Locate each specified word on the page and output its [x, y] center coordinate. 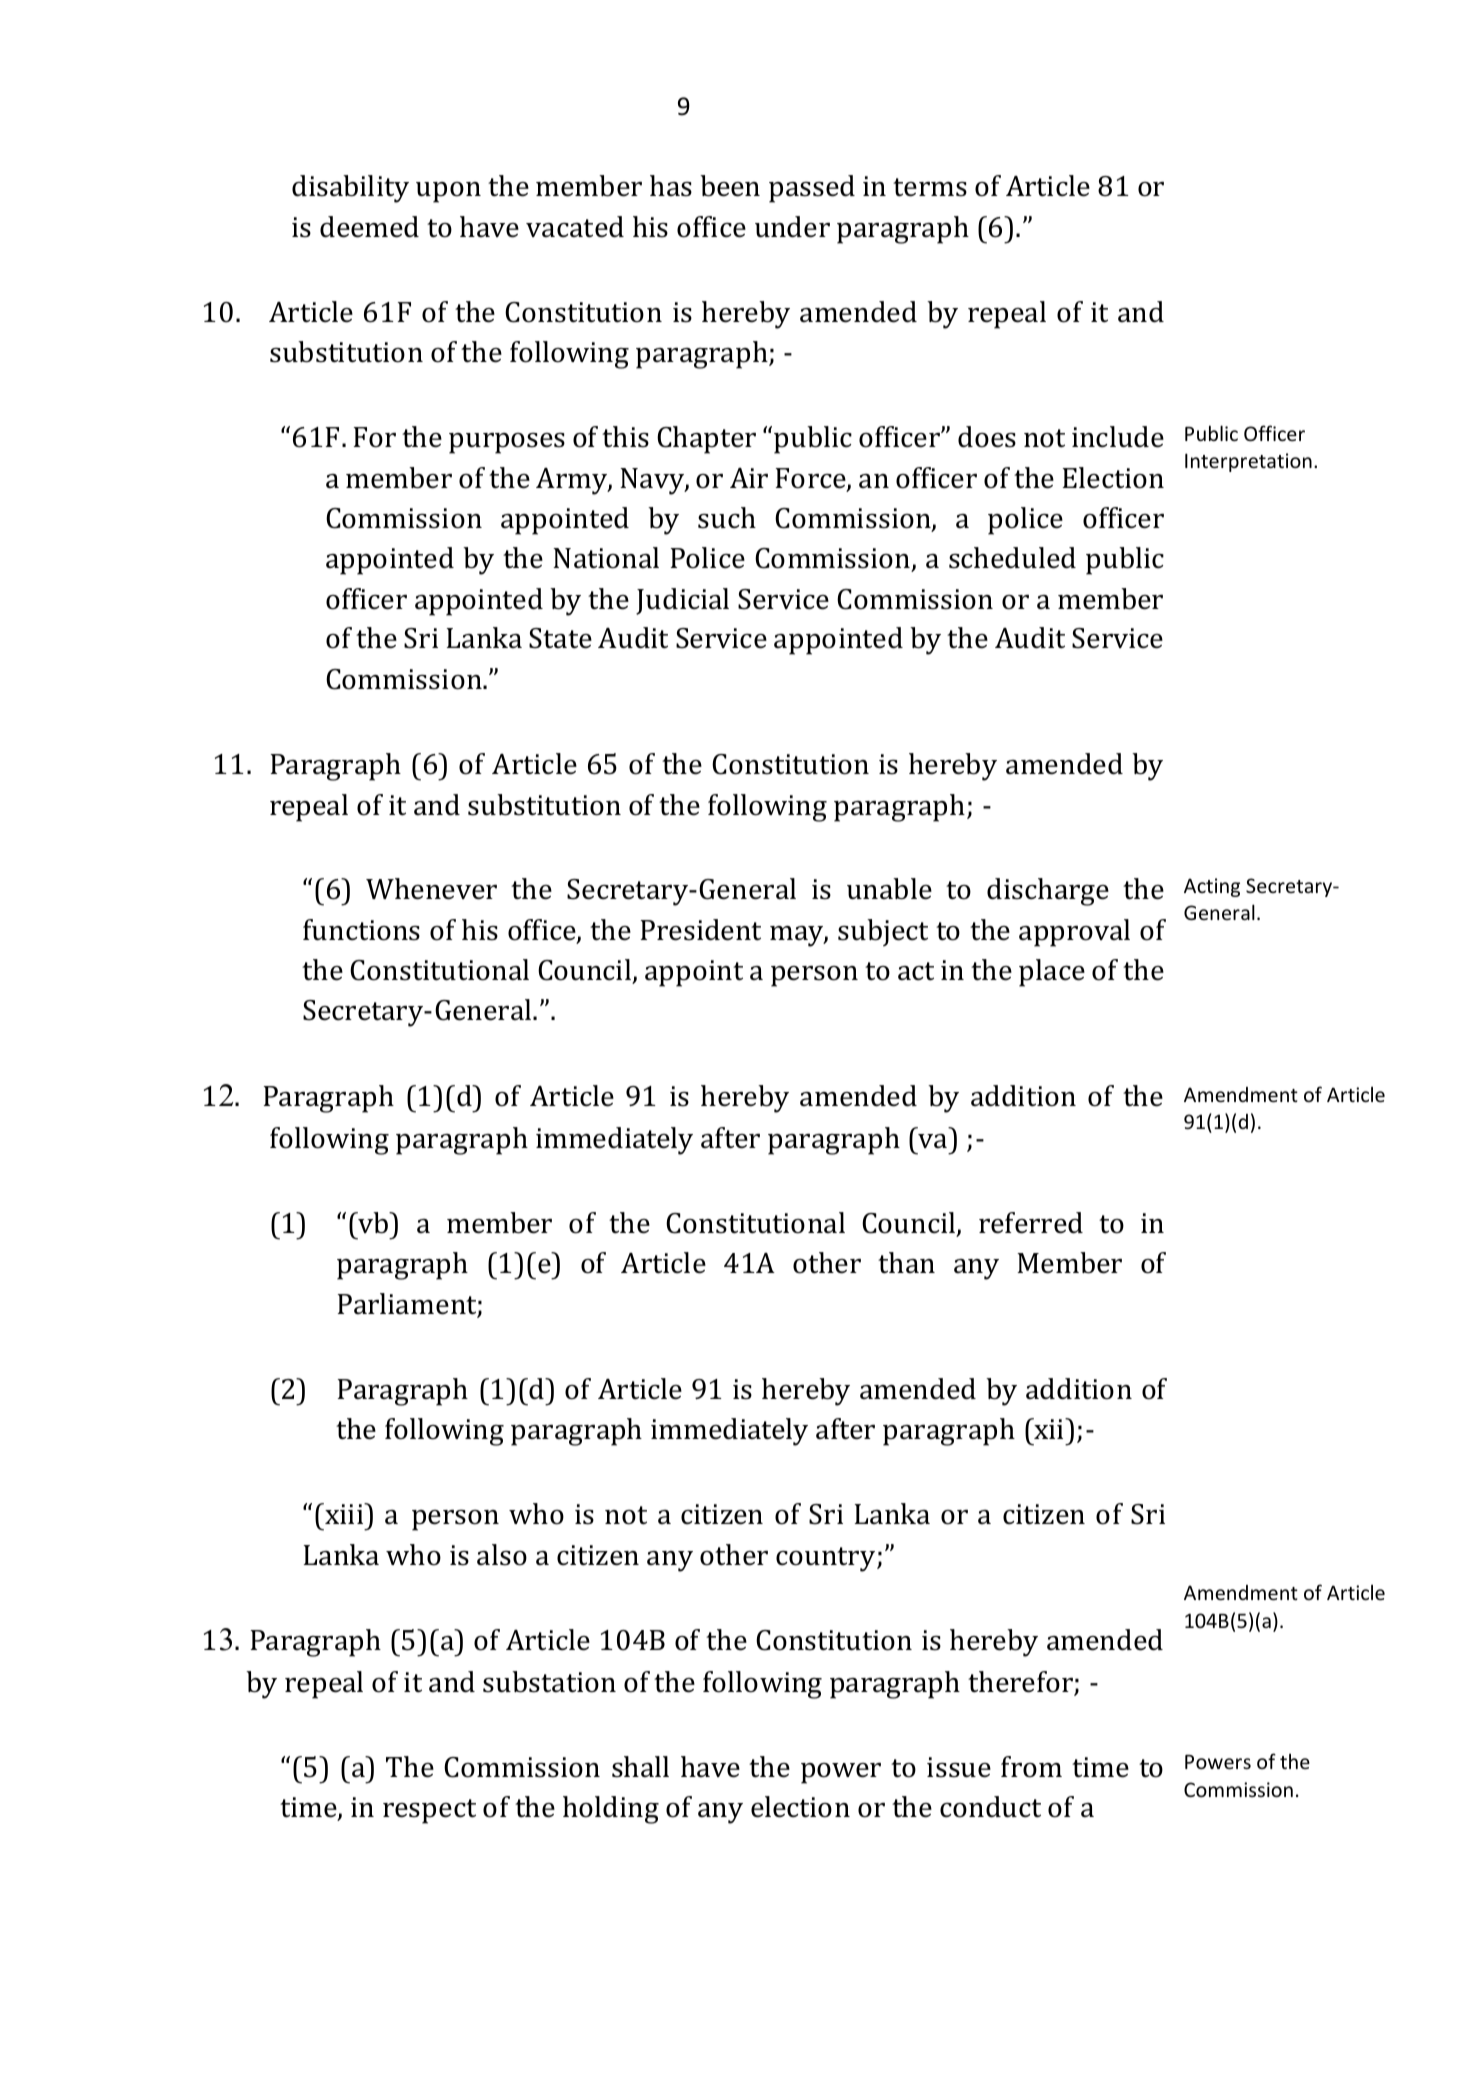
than [906, 1263]
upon [448, 192]
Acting [1212, 887]
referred [1031, 1223]
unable [889, 889]
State [560, 638]
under [792, 227]
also [502, 1555]
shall [640, 1767]
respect [429, 1811]
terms [930, 187]
